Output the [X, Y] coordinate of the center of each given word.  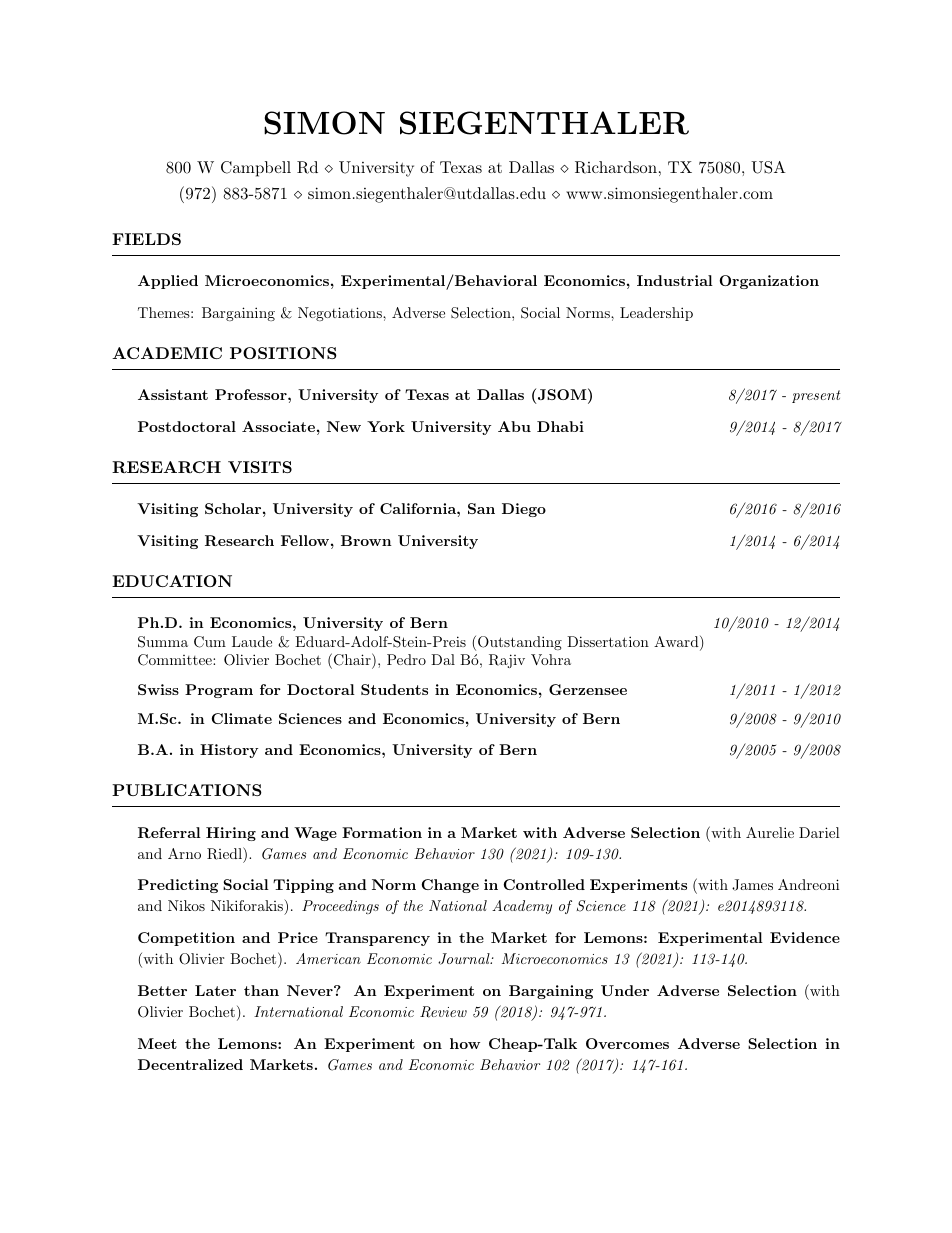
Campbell [256, 169]
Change [450, 886]
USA [768, 167]
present [816, 396]
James [752, 885]
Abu [514, 426]
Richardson [616, 167]
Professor [252, 394]
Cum [210, 642]
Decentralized [190, 1064]
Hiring [231, 834]
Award [676, 641]
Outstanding [520, 643]
